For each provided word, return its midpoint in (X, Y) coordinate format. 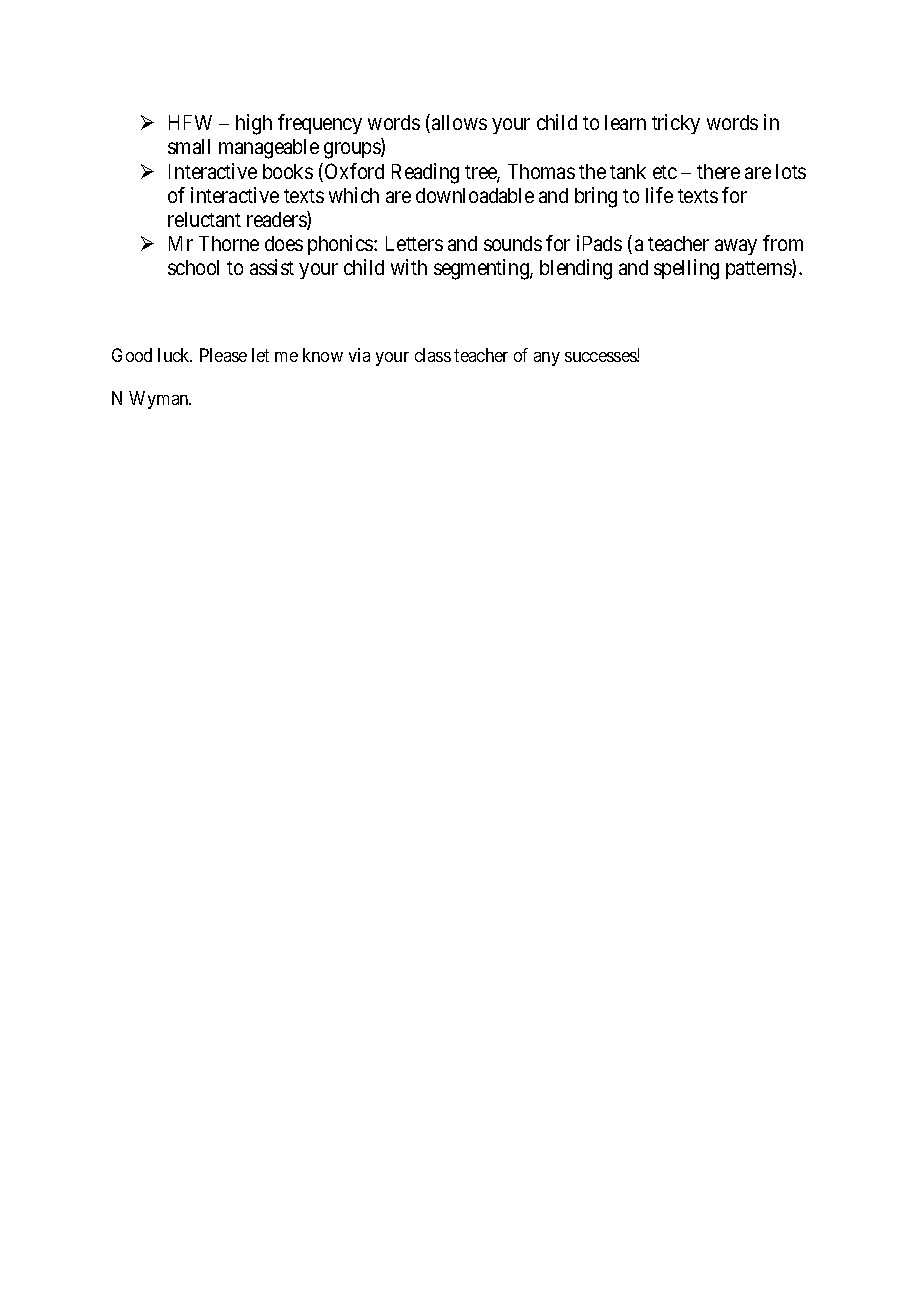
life (659, 195)
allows (459, 122)
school (193, 267)
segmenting (482, 269)
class (433, 355)
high (254, 124)
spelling (686, 269)
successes (601, 357)
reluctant (204, 219)
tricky (676, 124)
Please (223, 355)
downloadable (475, 195)
